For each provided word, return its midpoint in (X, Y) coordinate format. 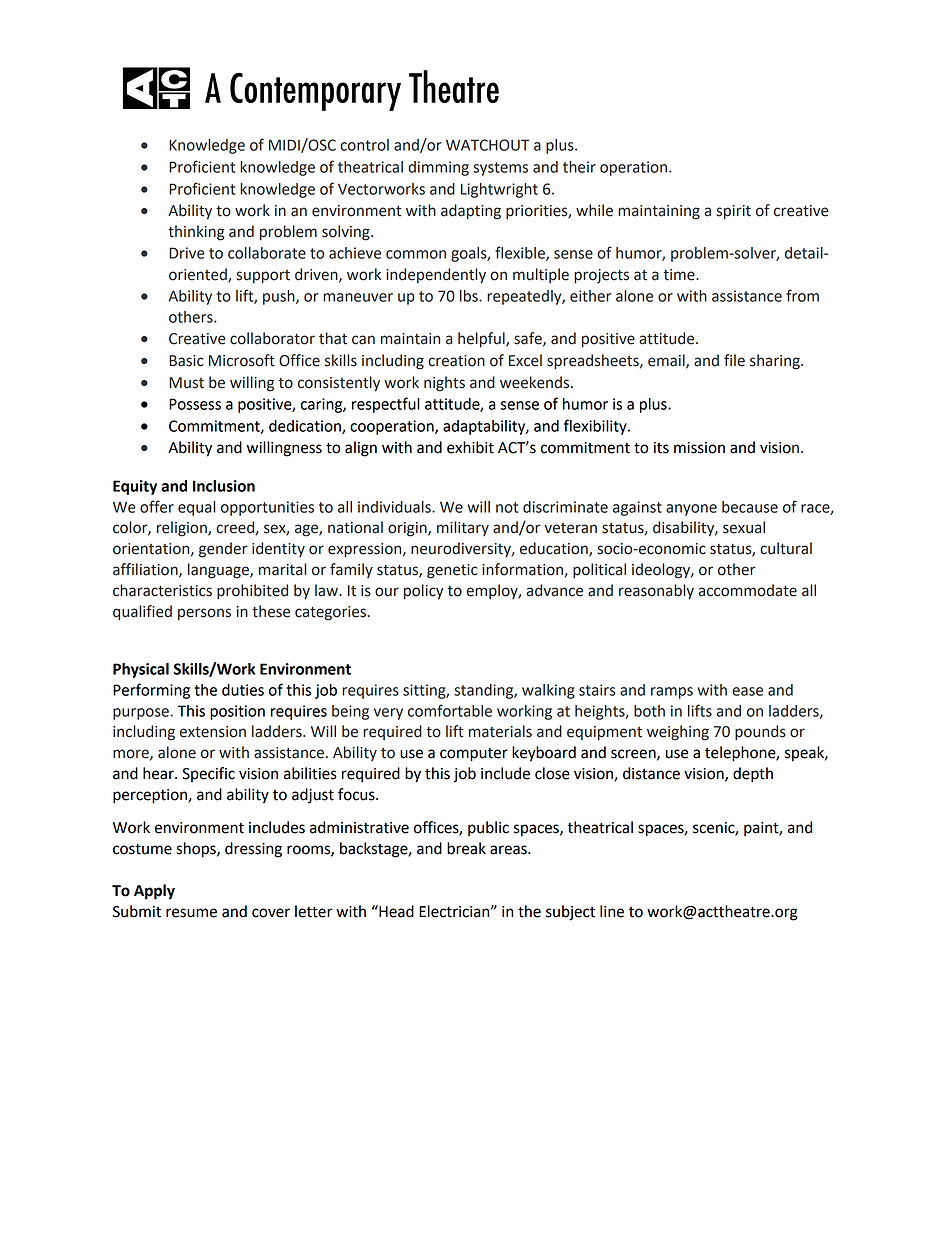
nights (444, 384)
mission (699, 448)
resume (191, 913)
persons (204, 614)
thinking (196, 233)
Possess (195, 404)
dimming (439, 168)
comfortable (450, 710)
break (466, 848)
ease (747, 691)
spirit (734, 212)
